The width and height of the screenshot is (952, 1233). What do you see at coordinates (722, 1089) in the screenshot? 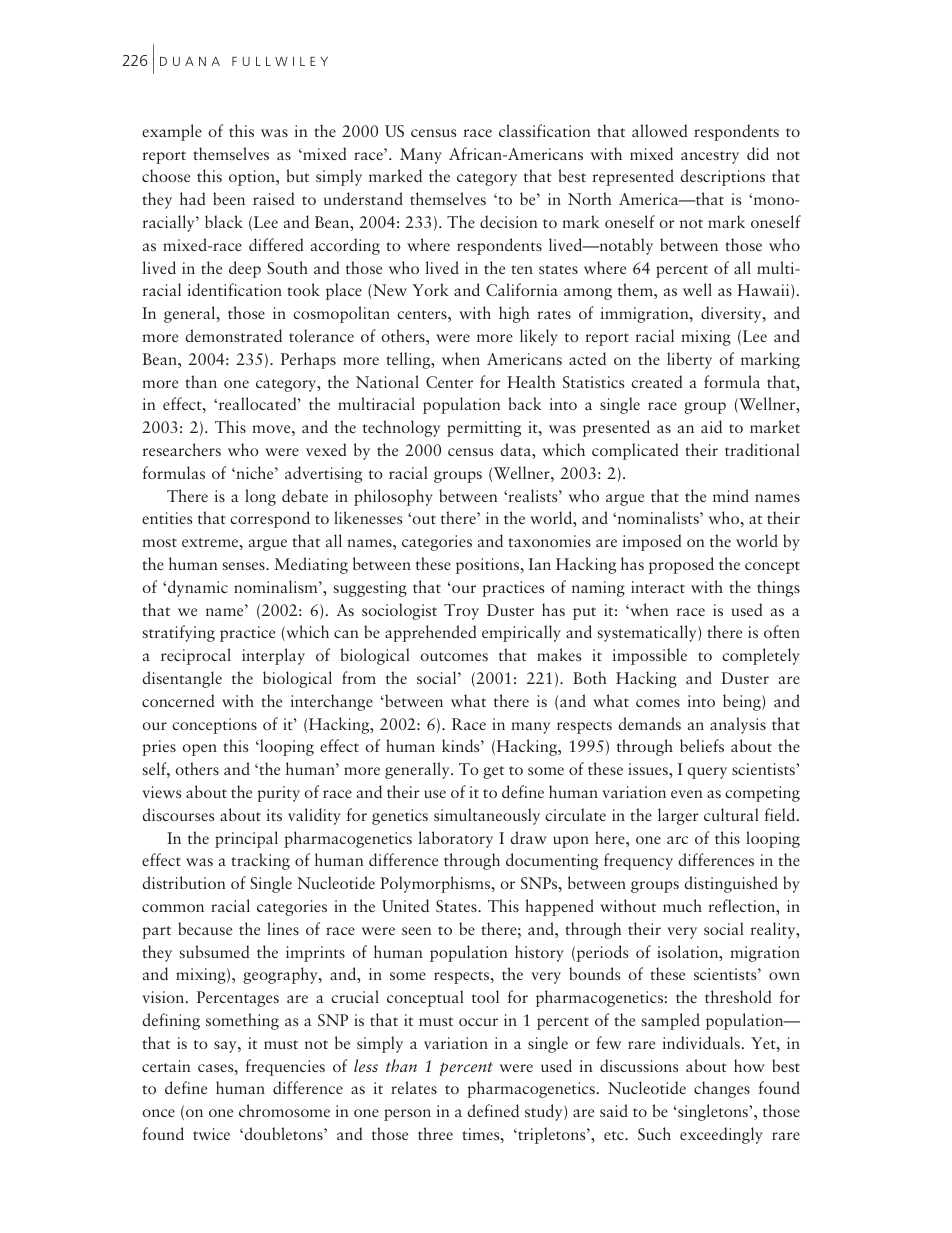
I see `changes` at bounding box center [722, 1089].
